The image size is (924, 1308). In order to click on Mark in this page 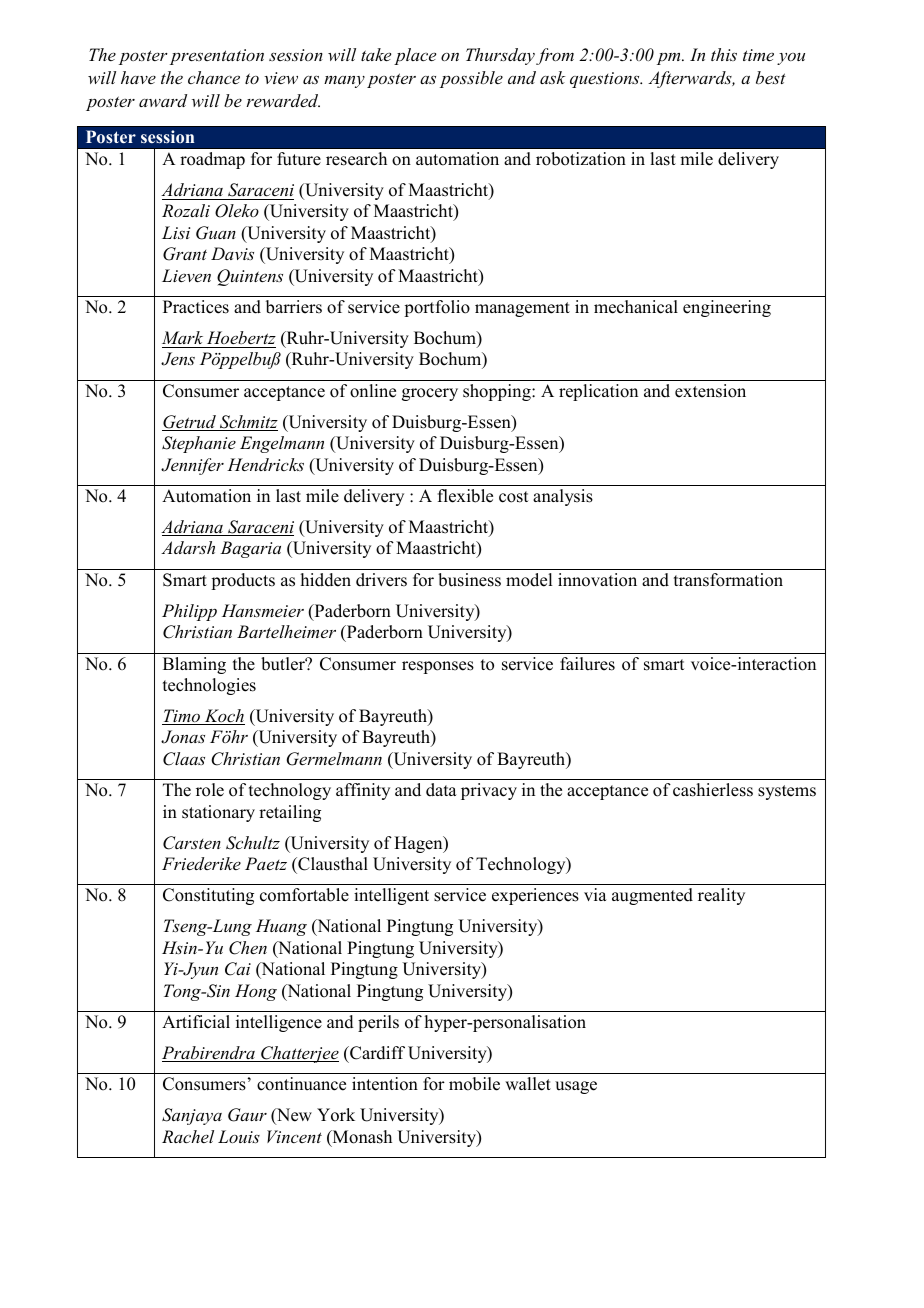, I will do `click(182, 337)`.
